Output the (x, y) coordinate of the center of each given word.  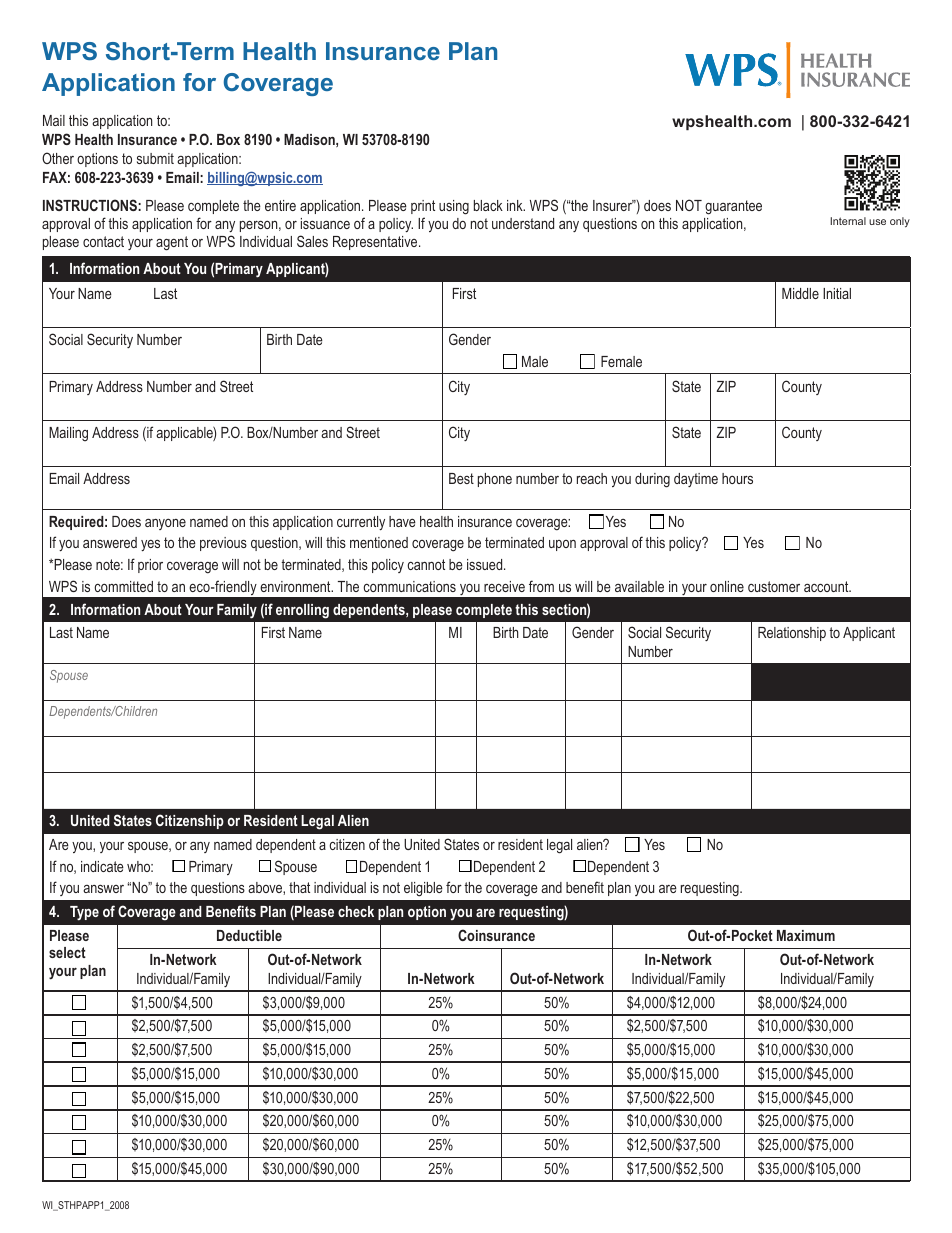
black (488, 205)
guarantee (733, 207)
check (356, 911)
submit (155, 158)
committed (123, 586)
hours (737, 478)
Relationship (792, 634)
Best (461, 478)
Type (84, 913)
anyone (165, 524)
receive (504, 586)
